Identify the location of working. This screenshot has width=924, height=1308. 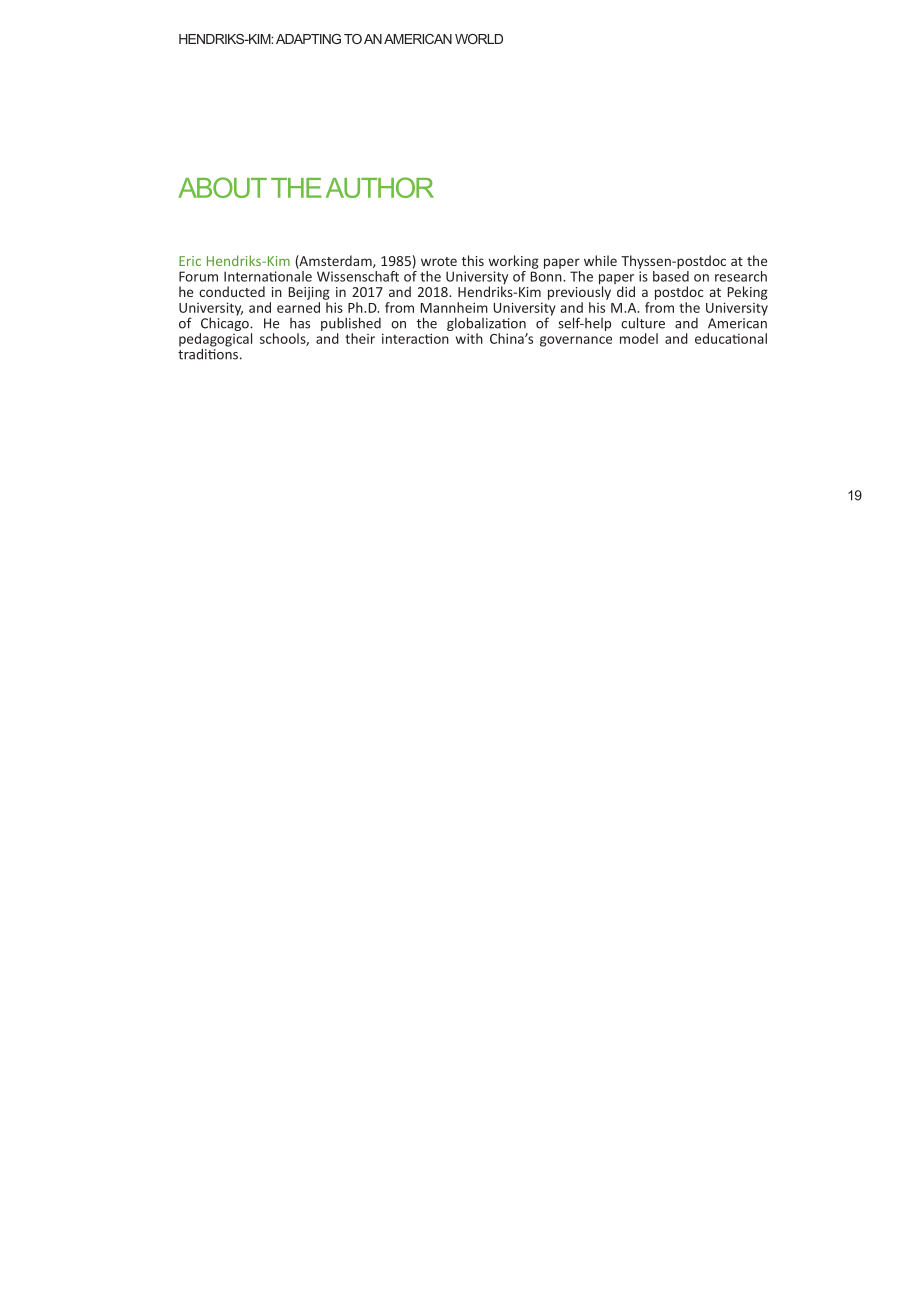
(514, 262).
